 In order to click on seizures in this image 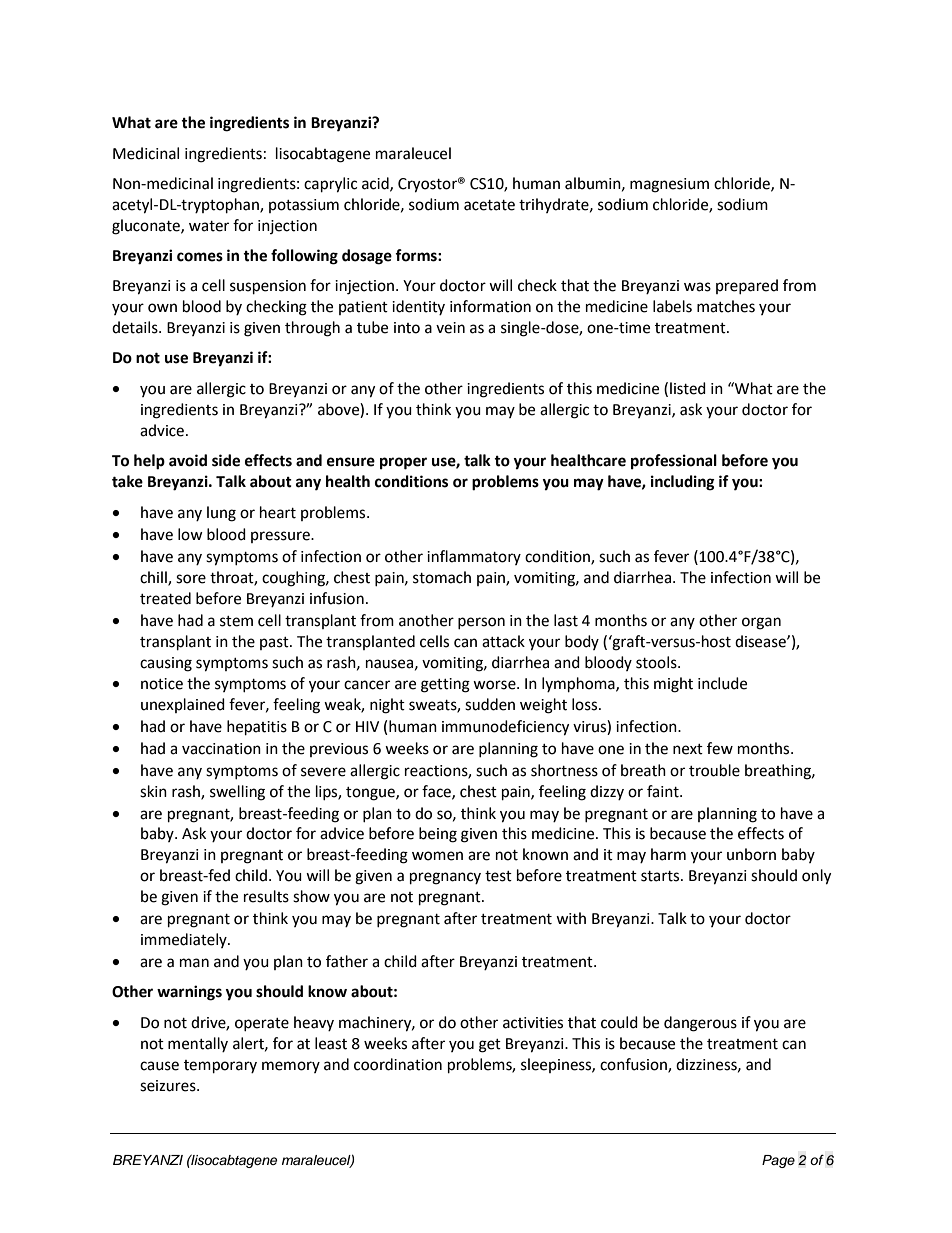, I will do `click(169, 1086)`.
